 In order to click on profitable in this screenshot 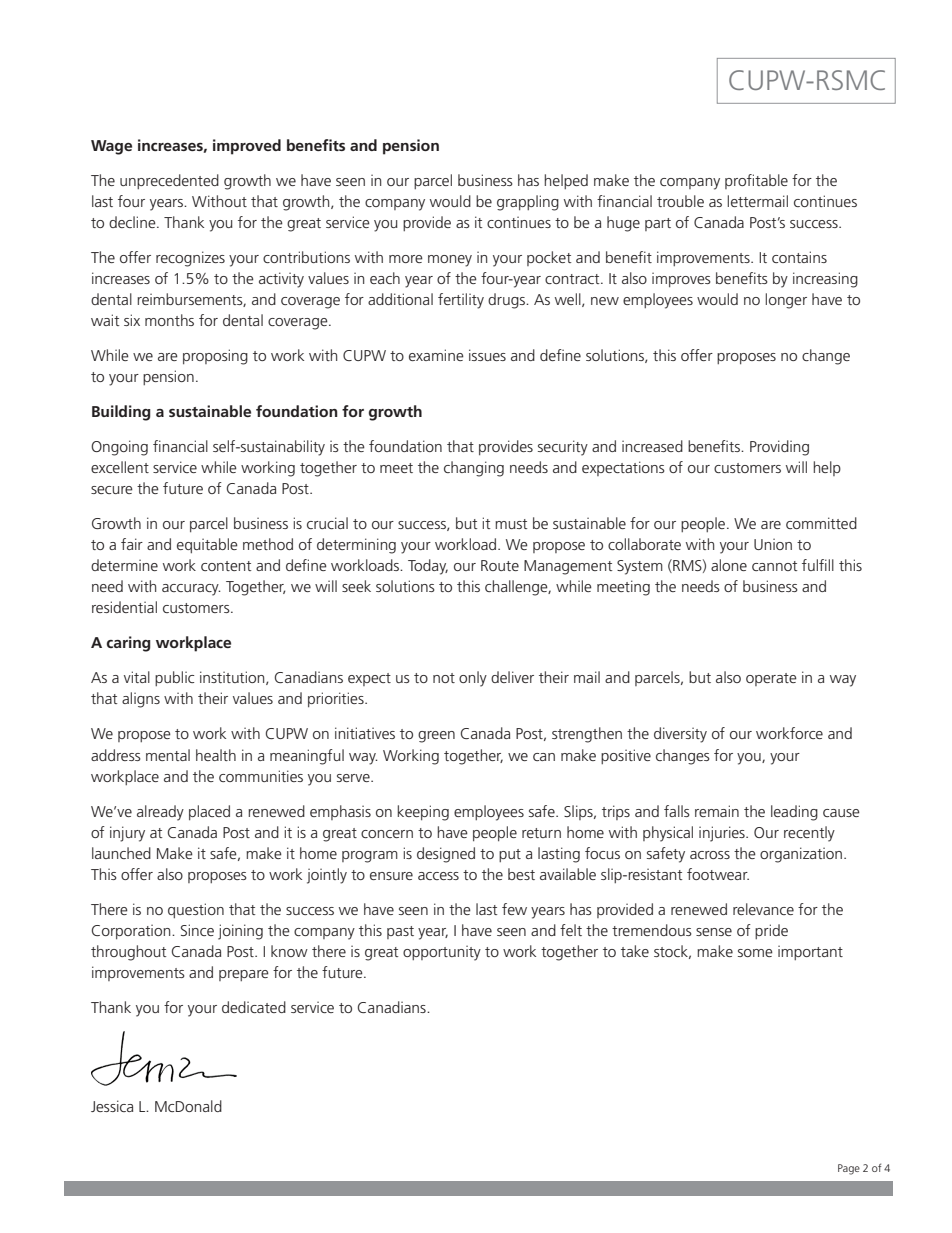, I will do `click(756, 181)`.
